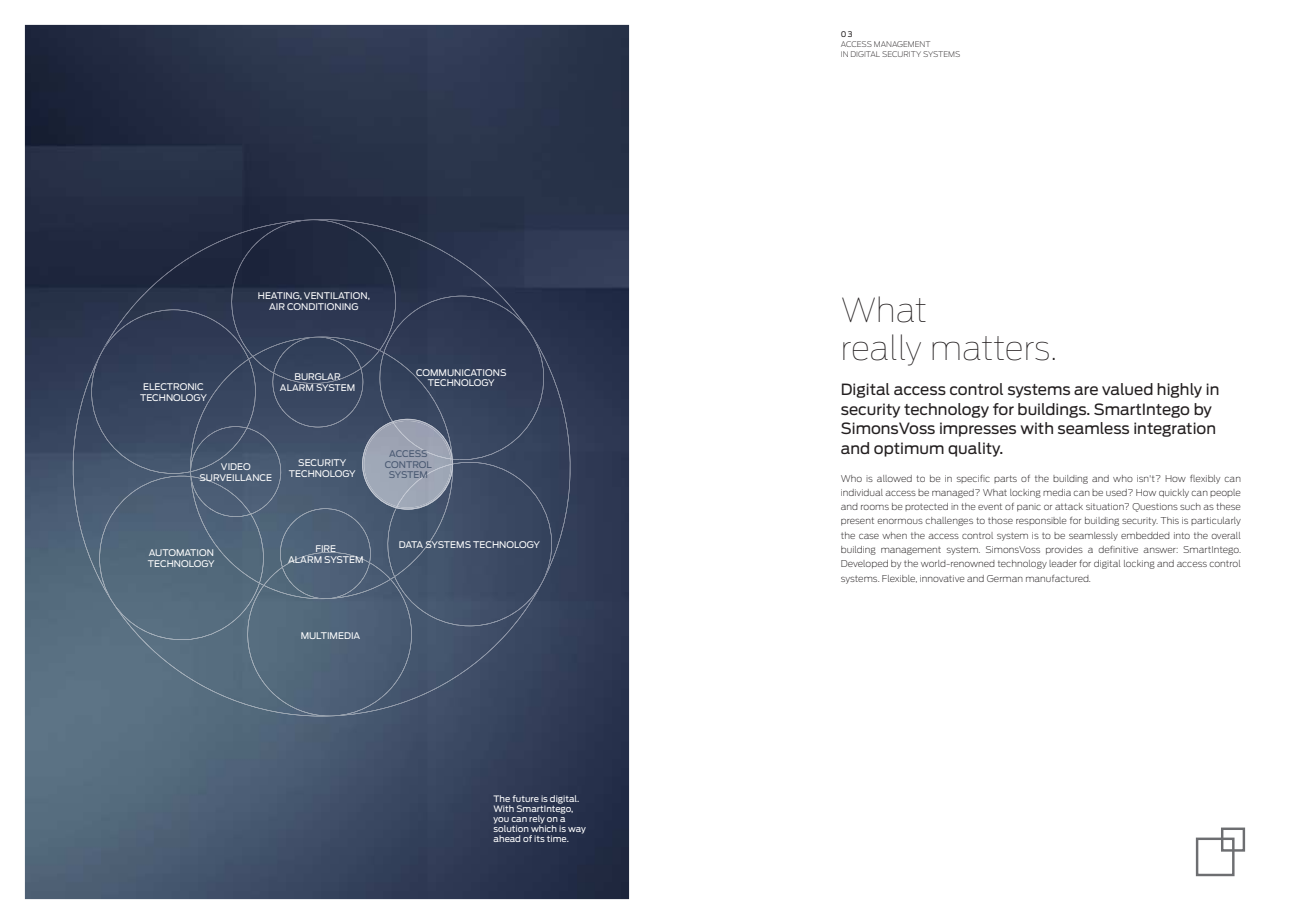 Image resolution: width=1308 pixels, height=924 pixels. Describe the element at coordinates (882, 350) in the screenshot. I see `really` at that location.
